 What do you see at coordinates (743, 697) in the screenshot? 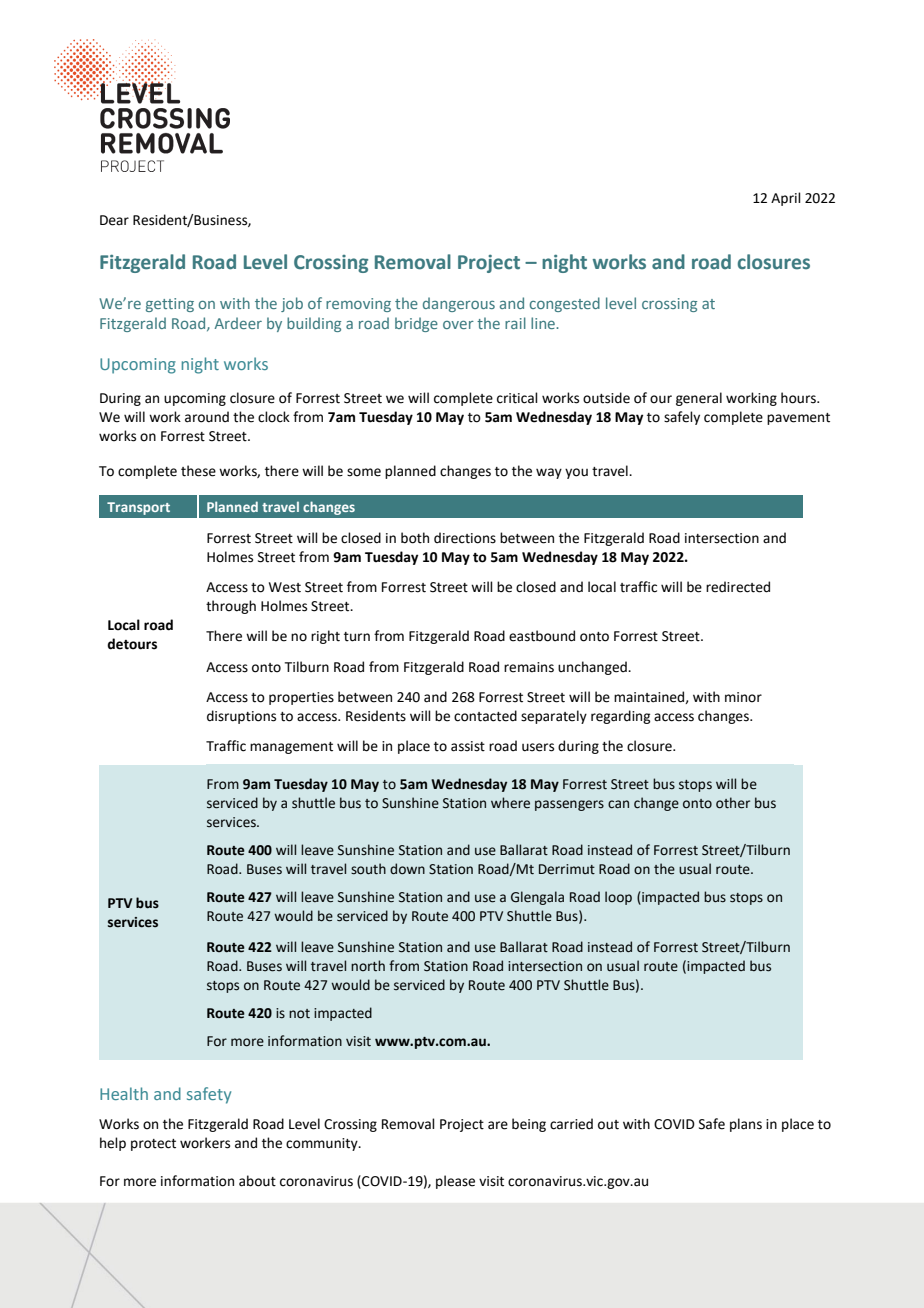
I see `minor` at bounding box center [743, 697].
